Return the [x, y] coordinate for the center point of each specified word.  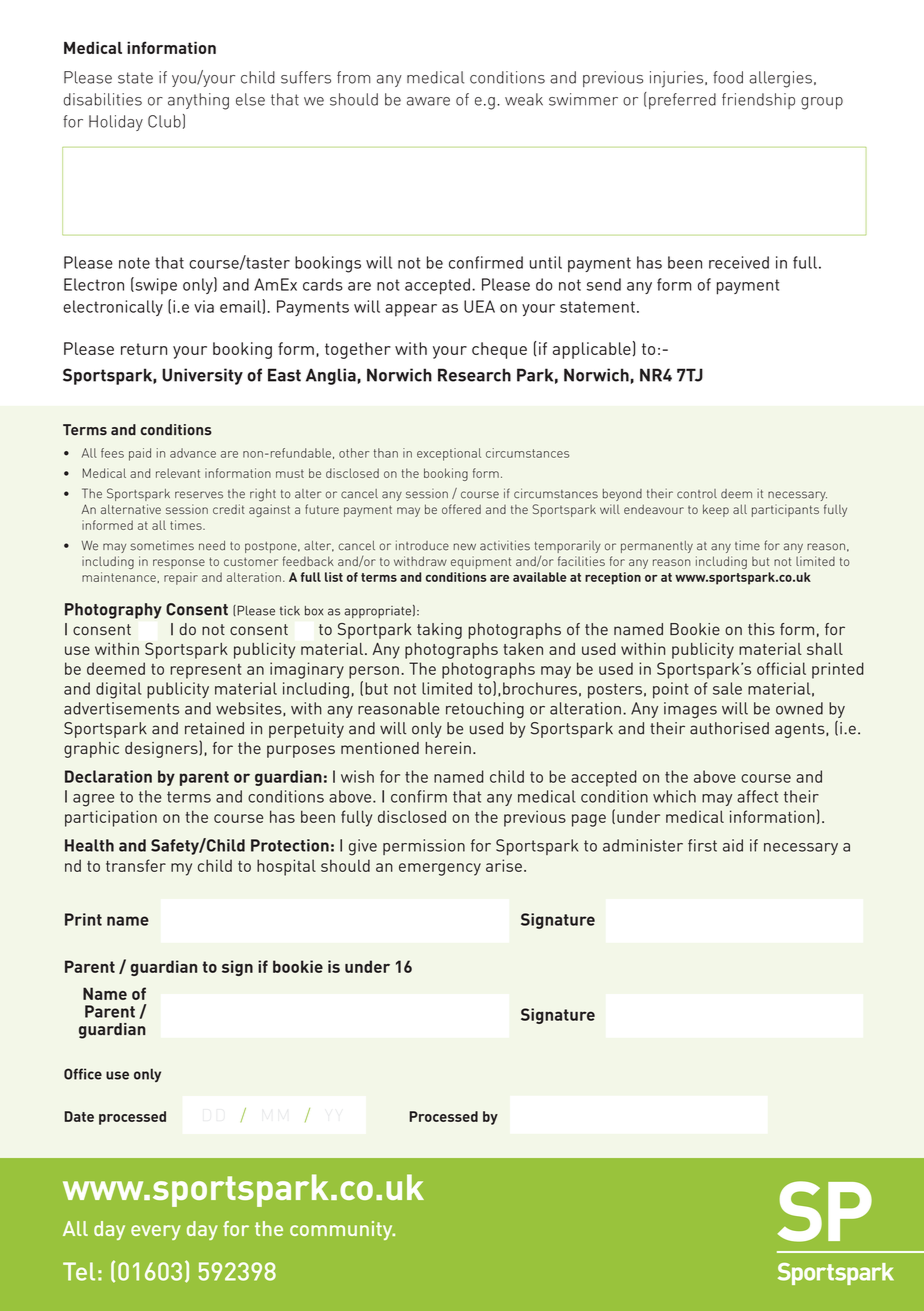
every [156, 1232]
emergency [440, 869]
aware [428, 101]
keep [716, 510]
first [702, 845]
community [342, 1230]
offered [461, 509]
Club [164, 121]
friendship [758, 101]
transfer [136, 865]
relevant [178, 473]
